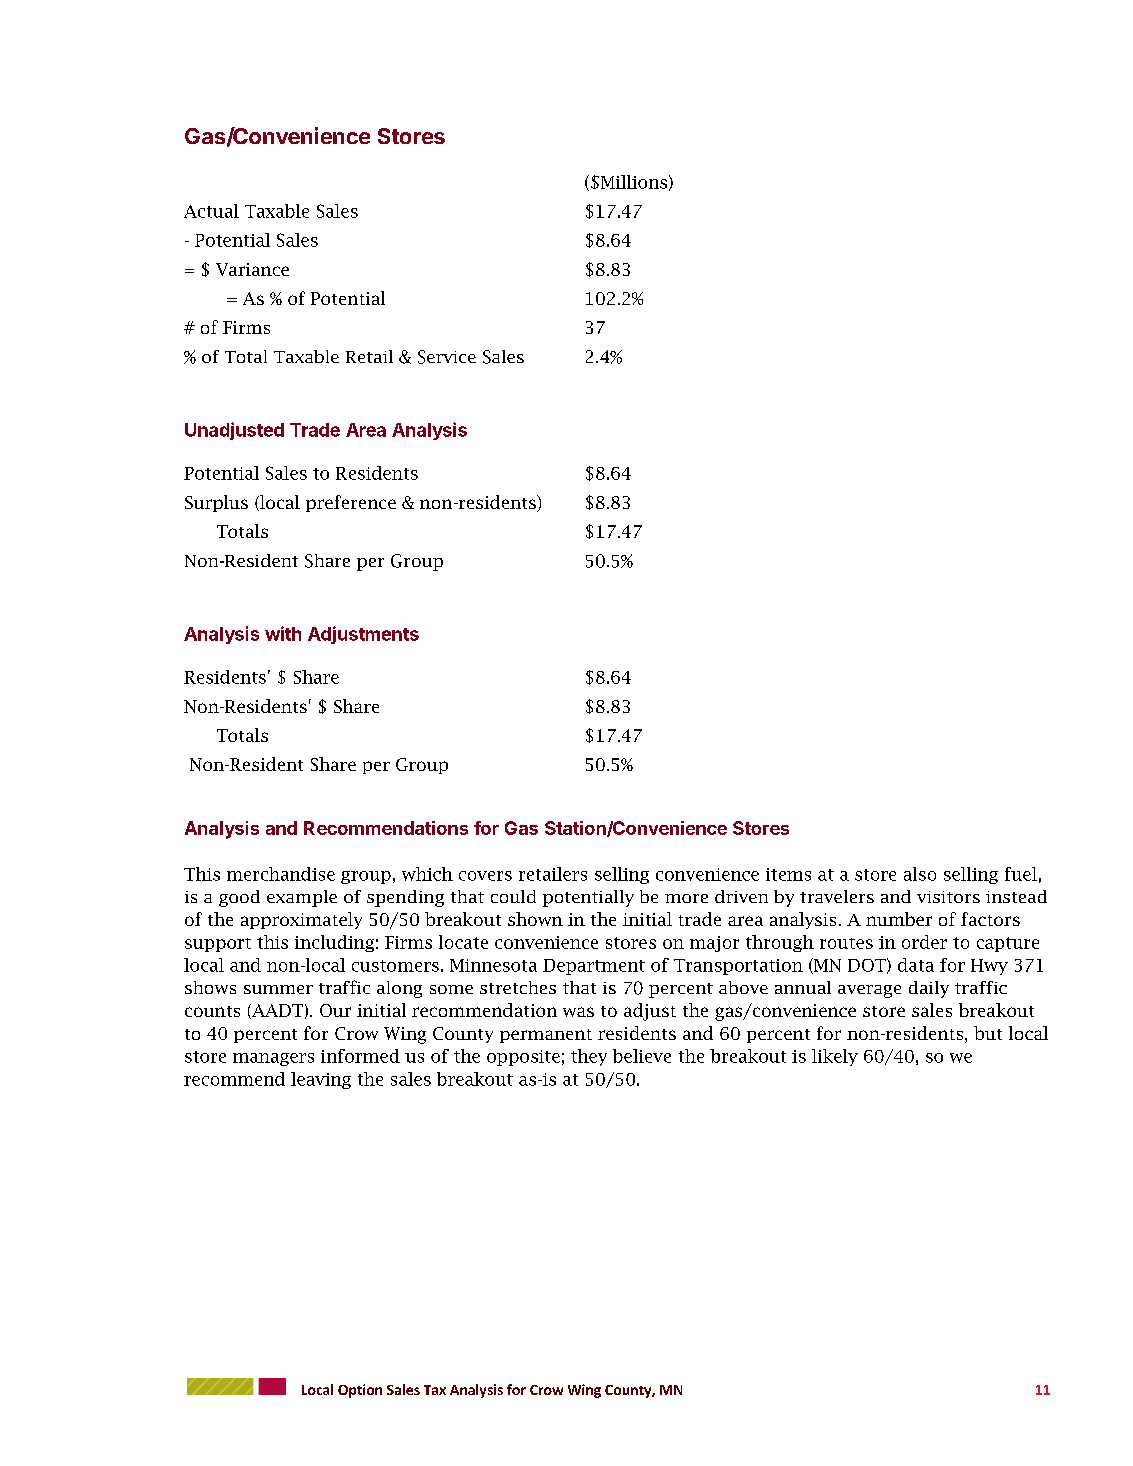 This page has height=1466, width=1133. I want to click on Variance, so click(252, 269).
